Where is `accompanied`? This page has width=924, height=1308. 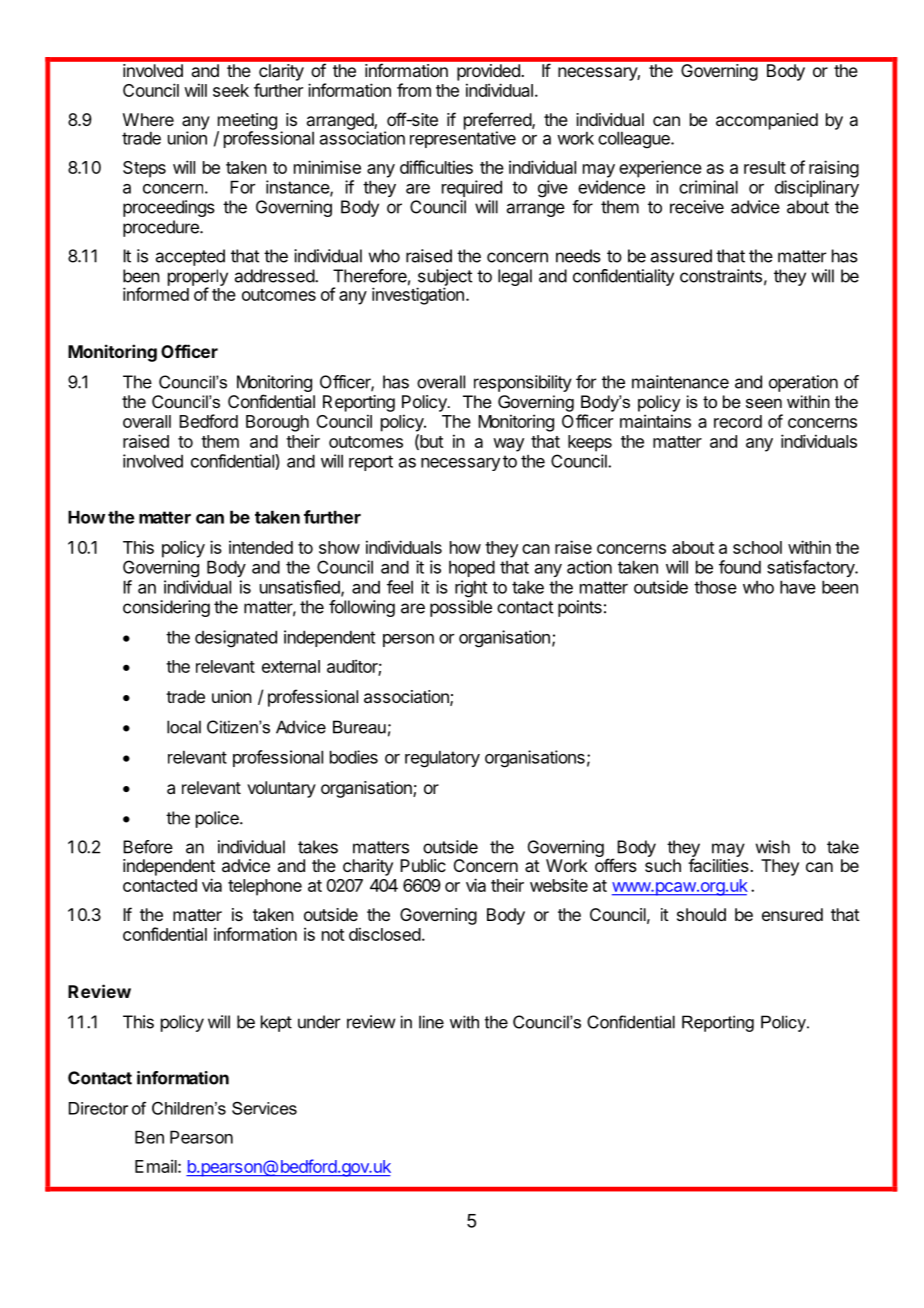 accompanied is located at coordinates (767, 121).
